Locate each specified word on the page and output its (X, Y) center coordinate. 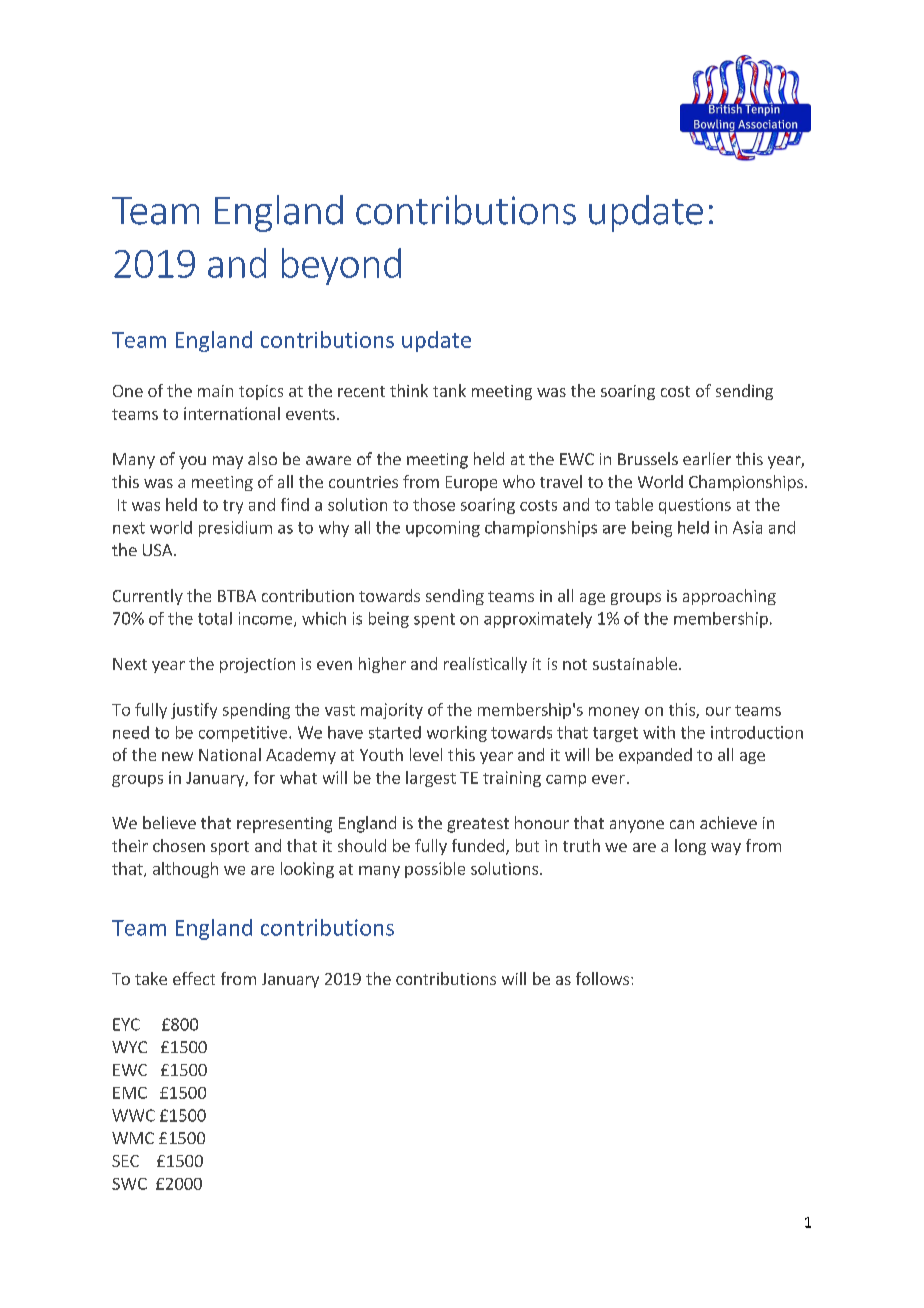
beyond (341, 266)
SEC (125, 1161)
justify (194, 711)
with (659, 732)
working (457, 734)
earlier (707, 458)
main (215, 391)
